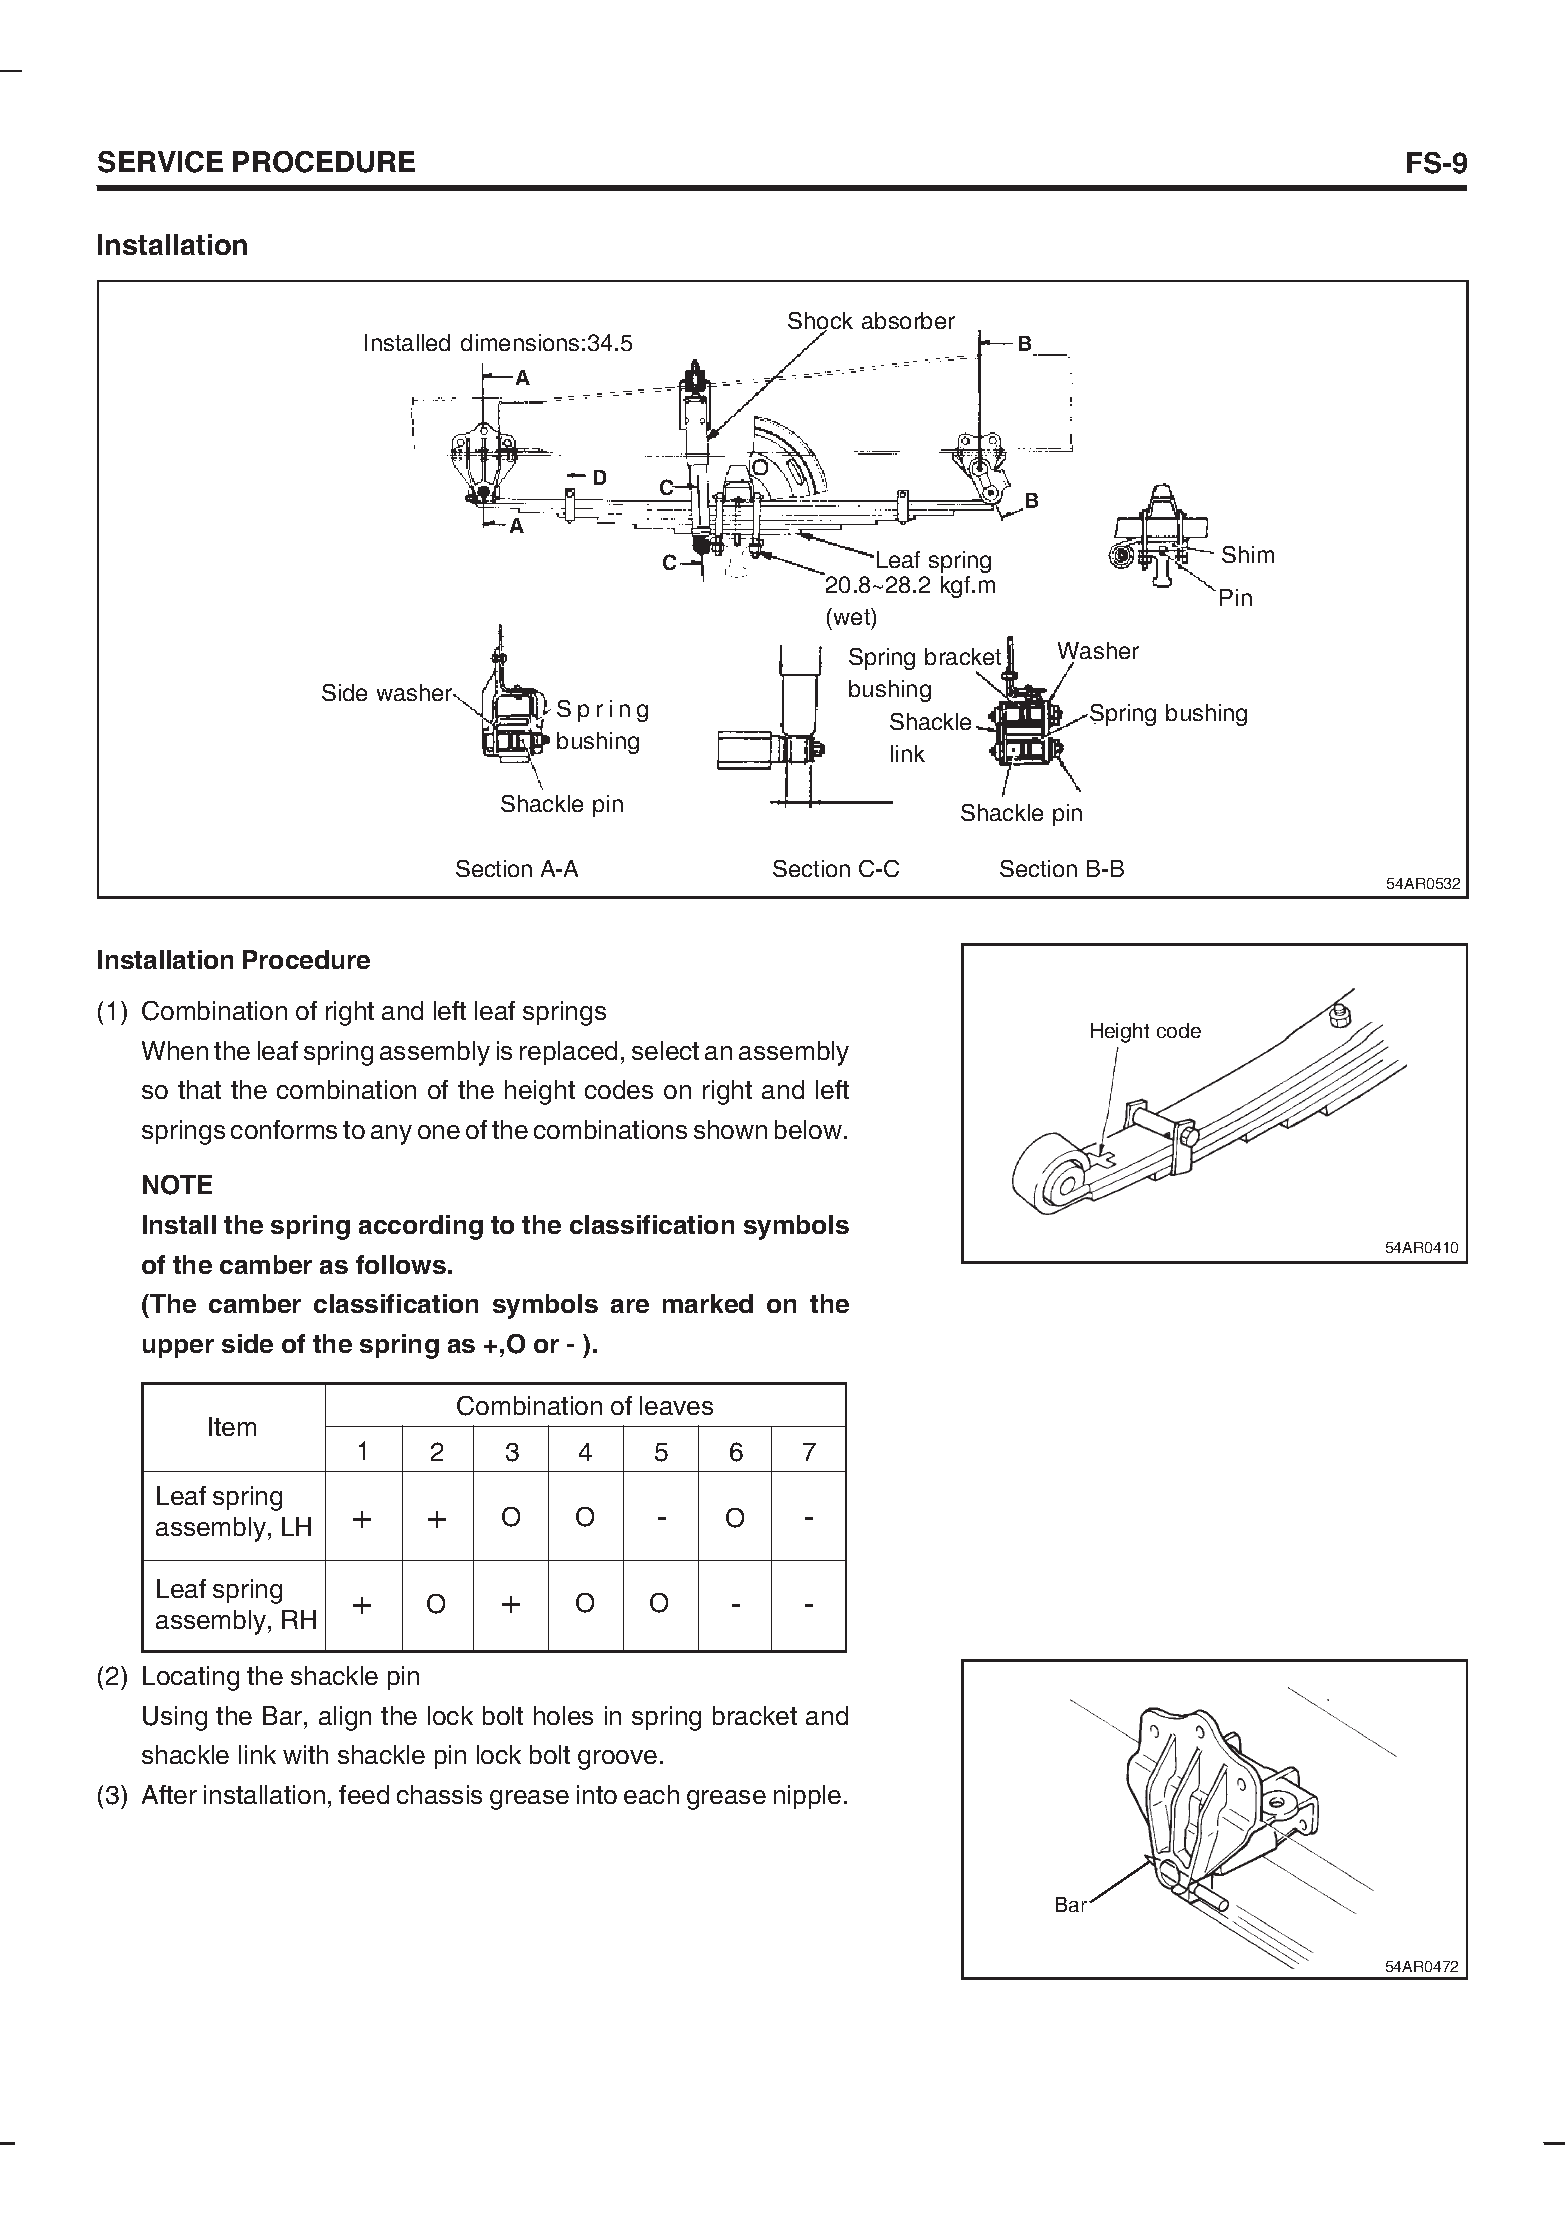  What do you see at coordinates (305, 1754) in the document?
I see `with` at bounding box center [305, 1754].
